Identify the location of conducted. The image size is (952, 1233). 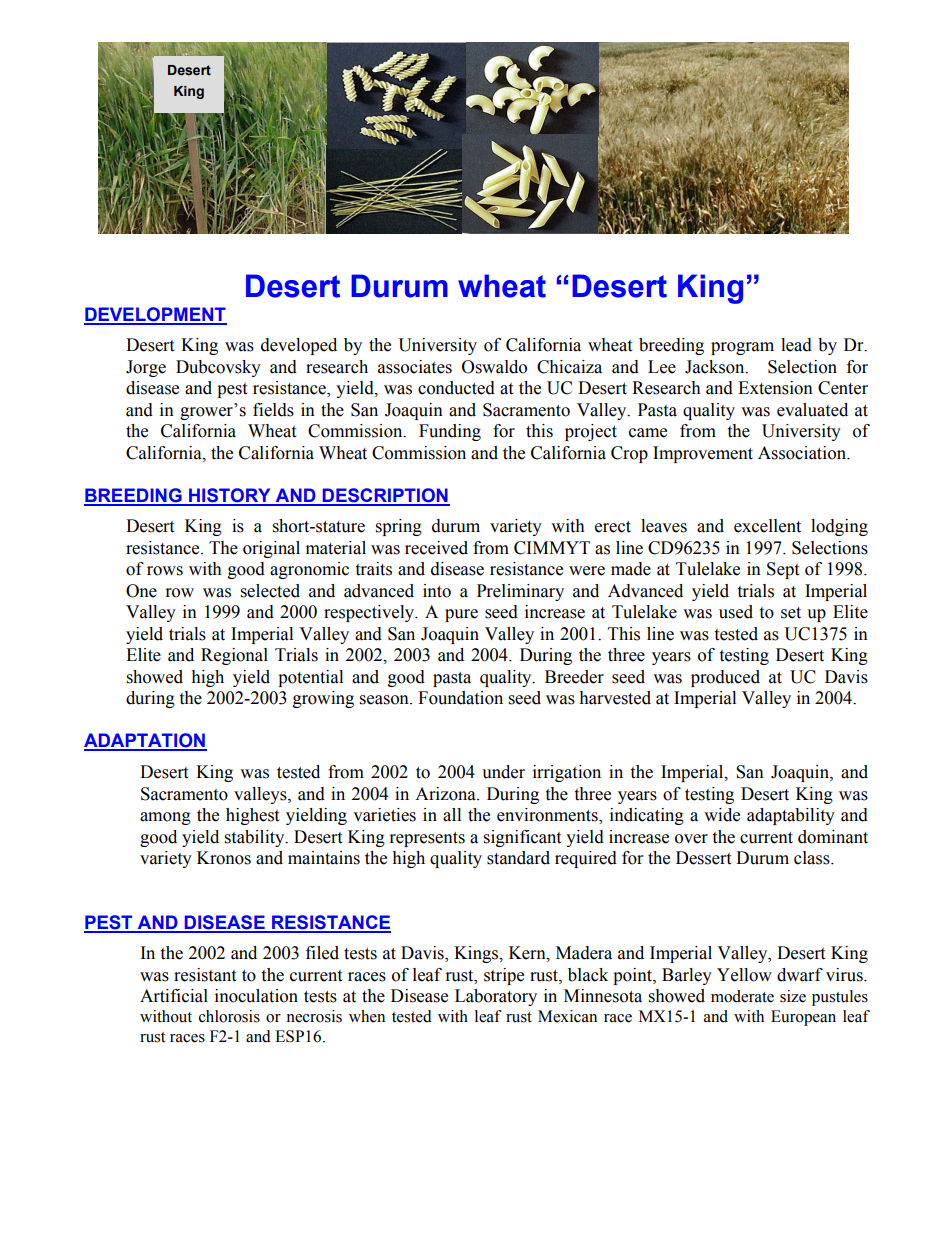
(456, 388).
